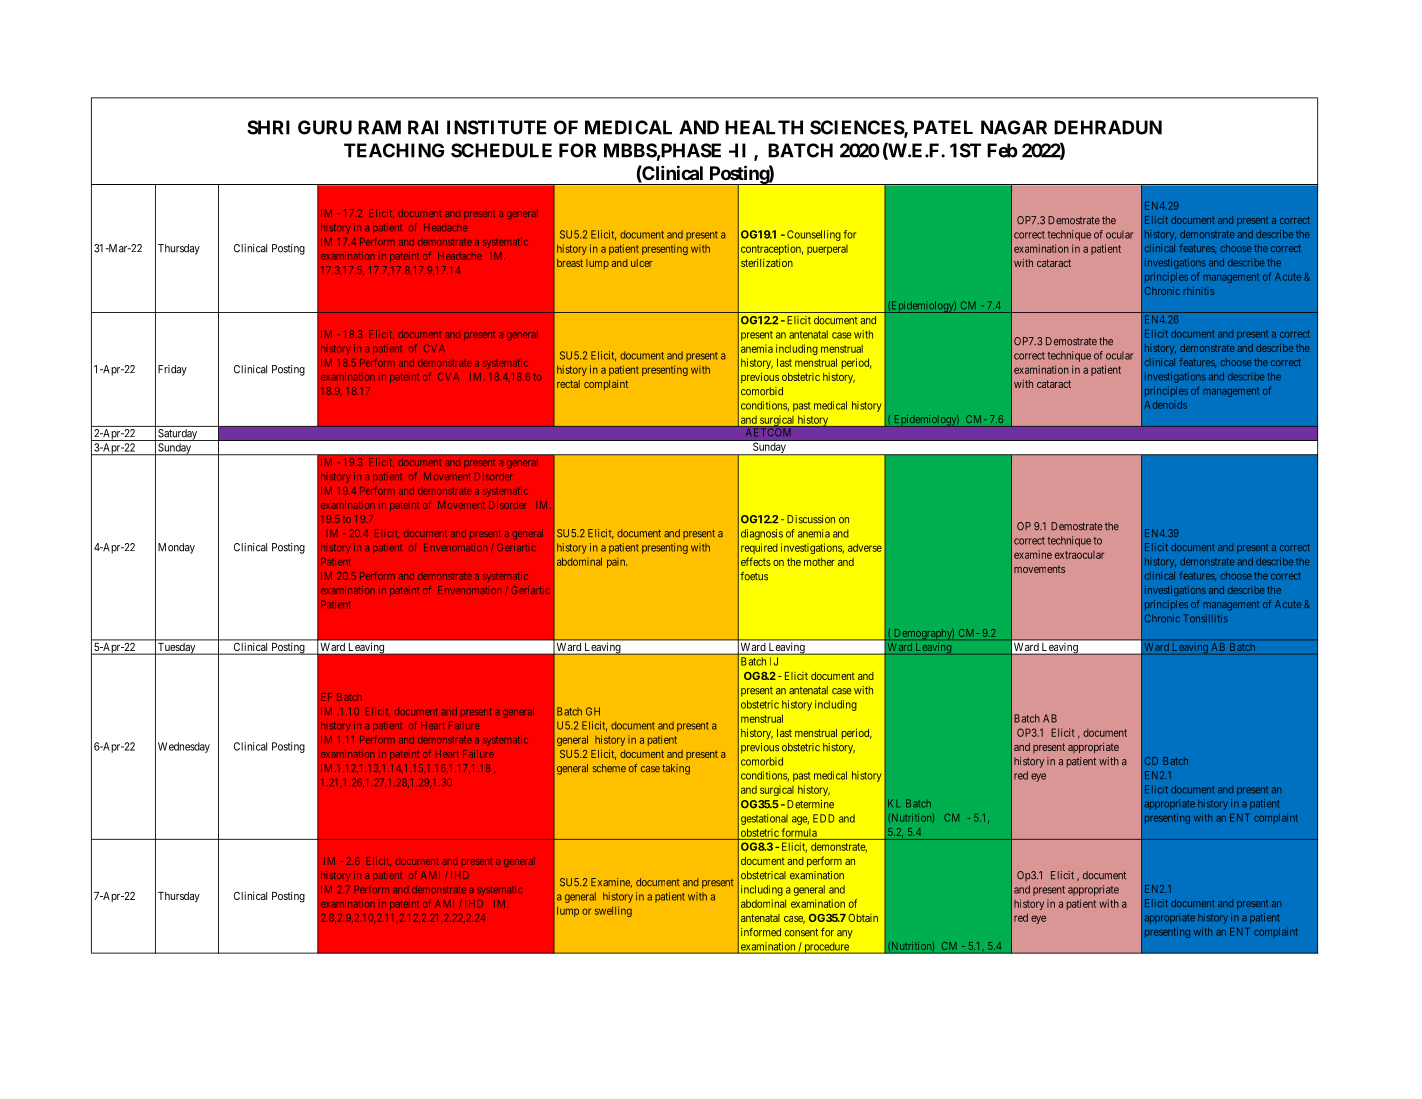  I want to click on pain, so click(617, 563).
